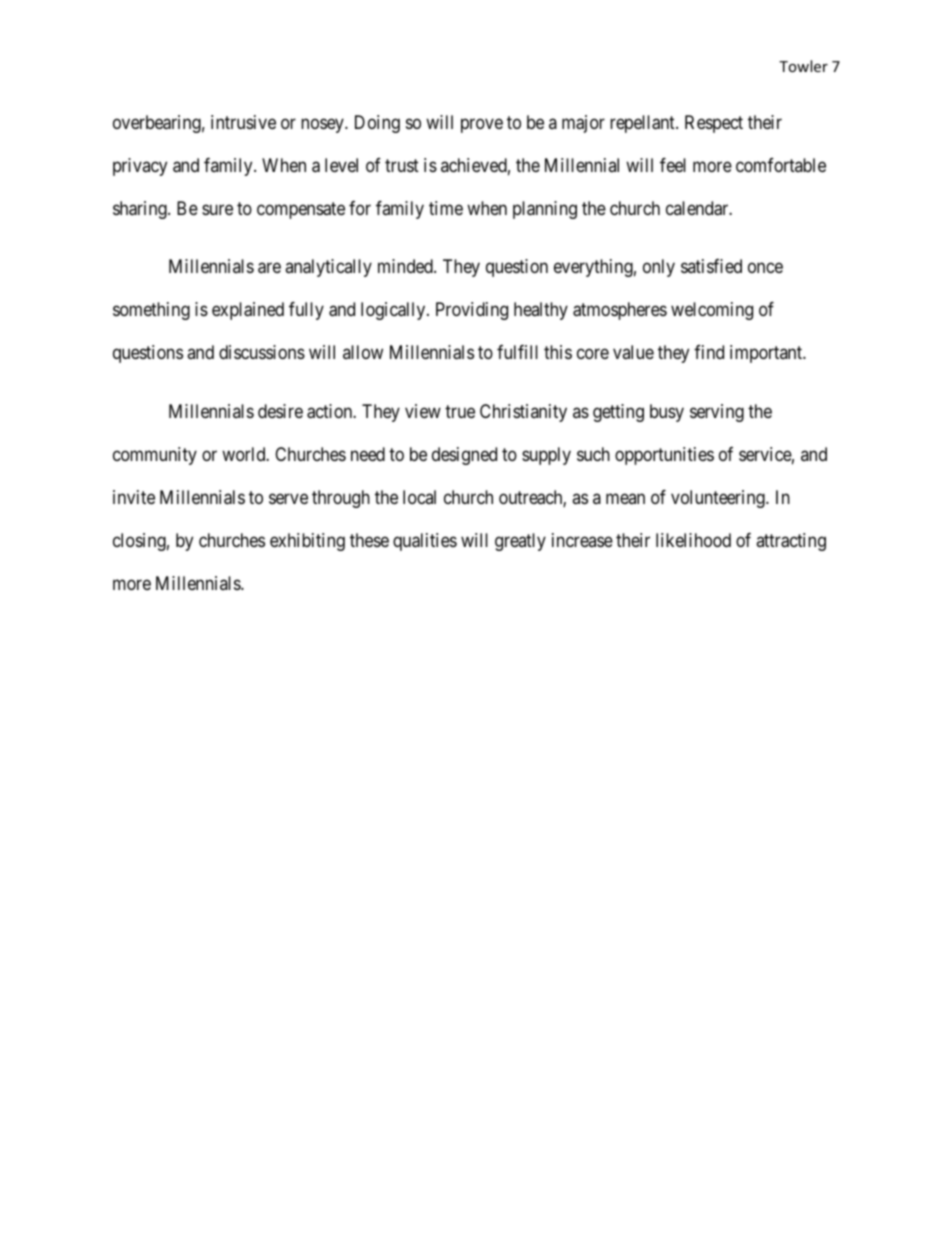 The height and width of the screenshot is (1233, 952). I want to click on Providing, so click(472, 311).
